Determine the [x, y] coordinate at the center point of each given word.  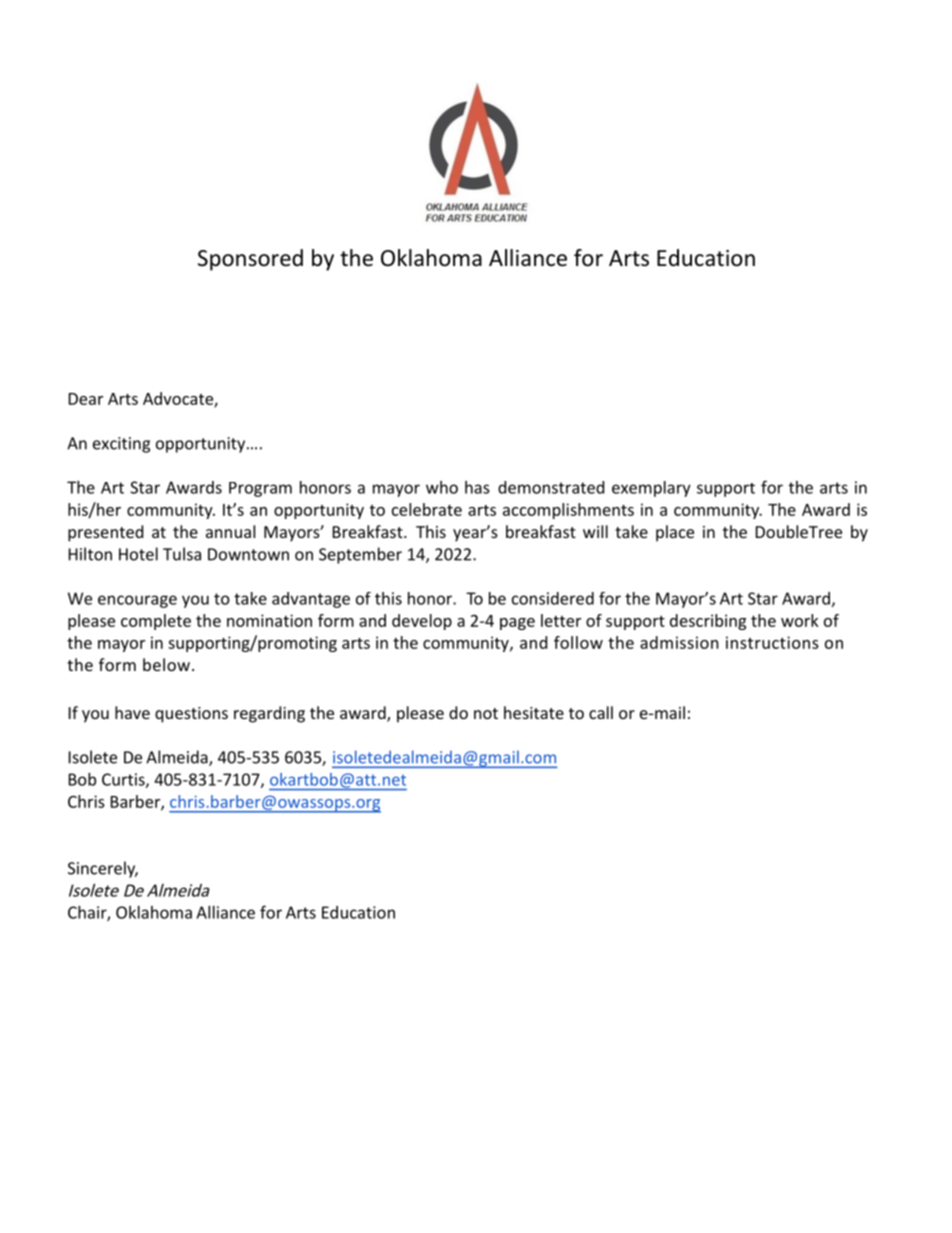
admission [679, 642]
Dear [86, 399]
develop [422, 622]
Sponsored [250, 260]
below [166, 664]
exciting [121, 445]
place [675, 533]
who [442, 487]
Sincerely [103, 869]
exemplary [651, 489]
